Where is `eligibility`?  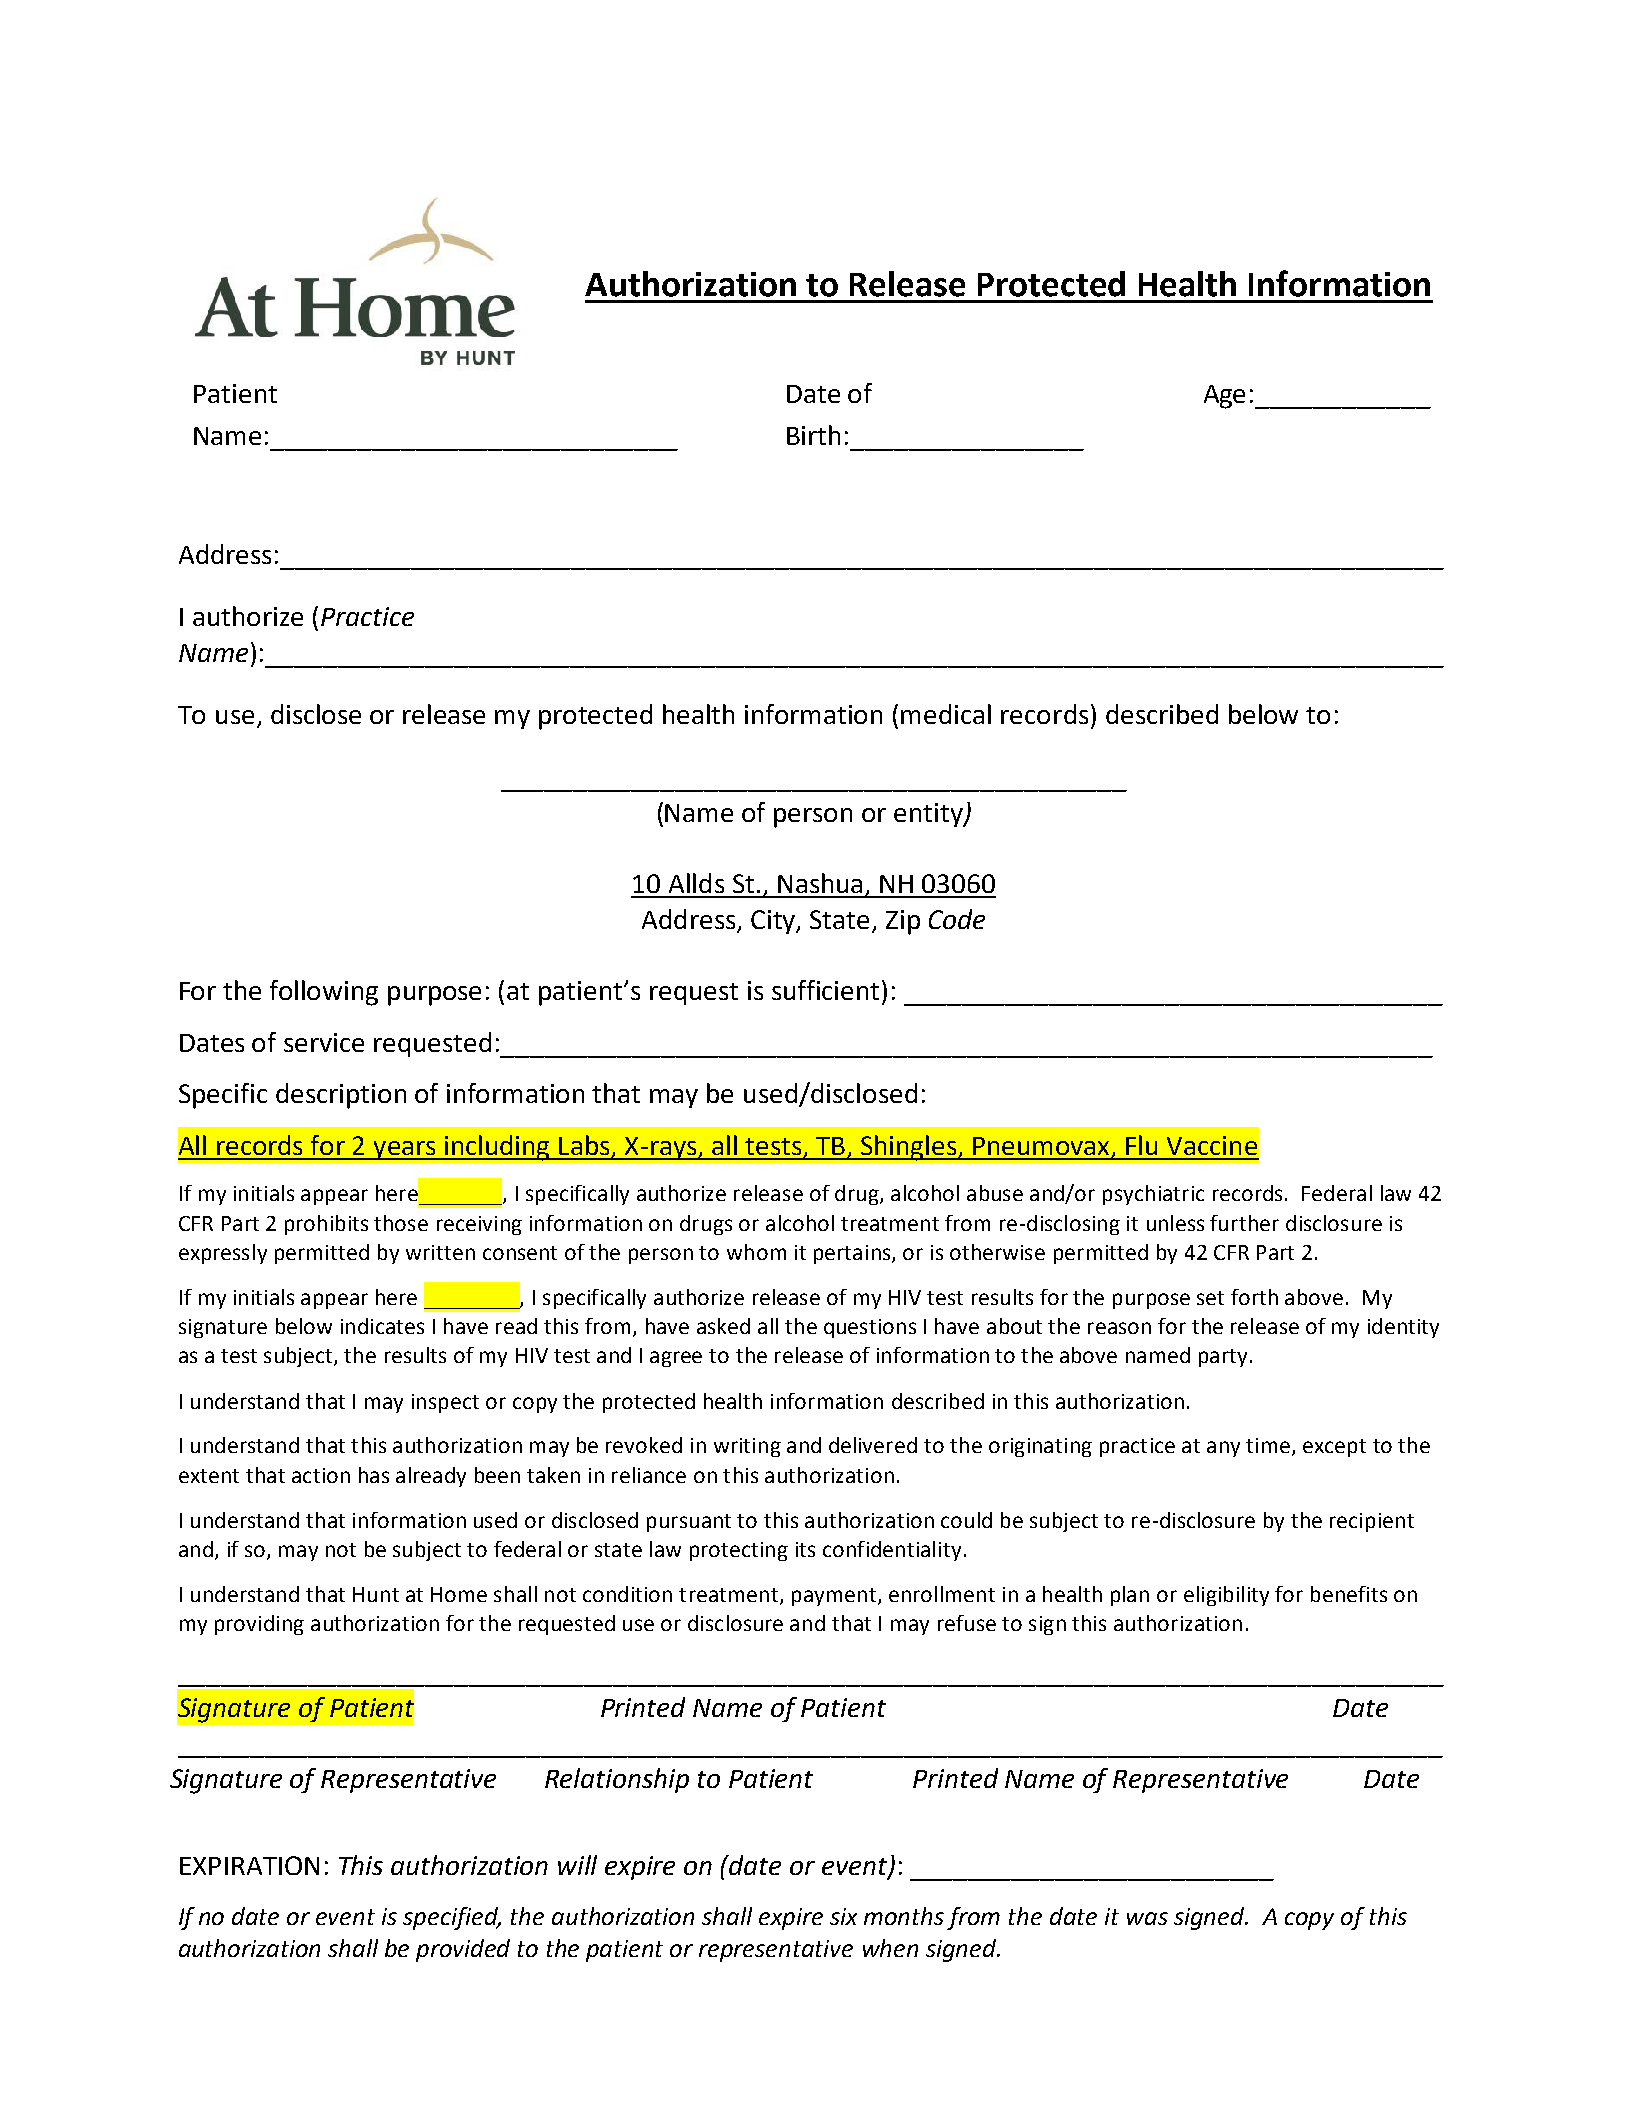
eligibility is located at coordinates (1226, 1596).
